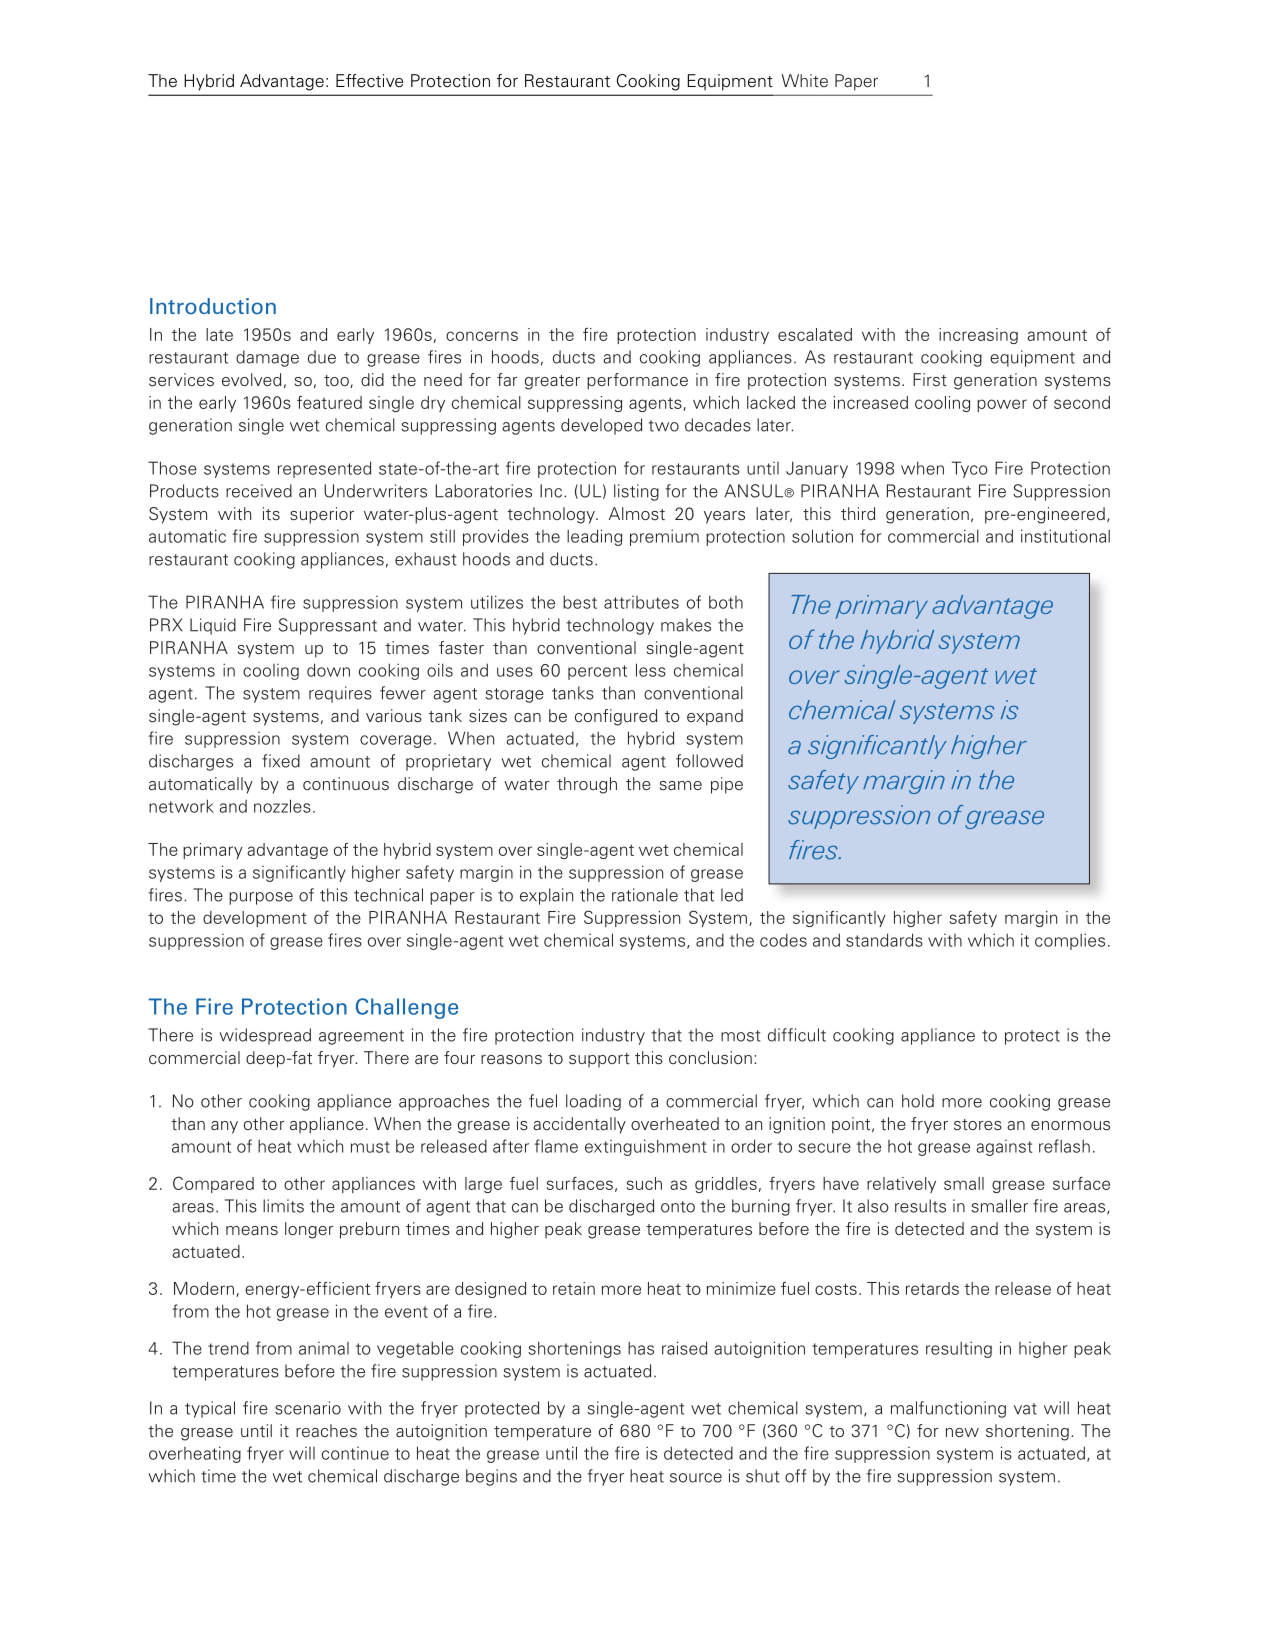  I want to click on scenario, so click(308, 1408).
